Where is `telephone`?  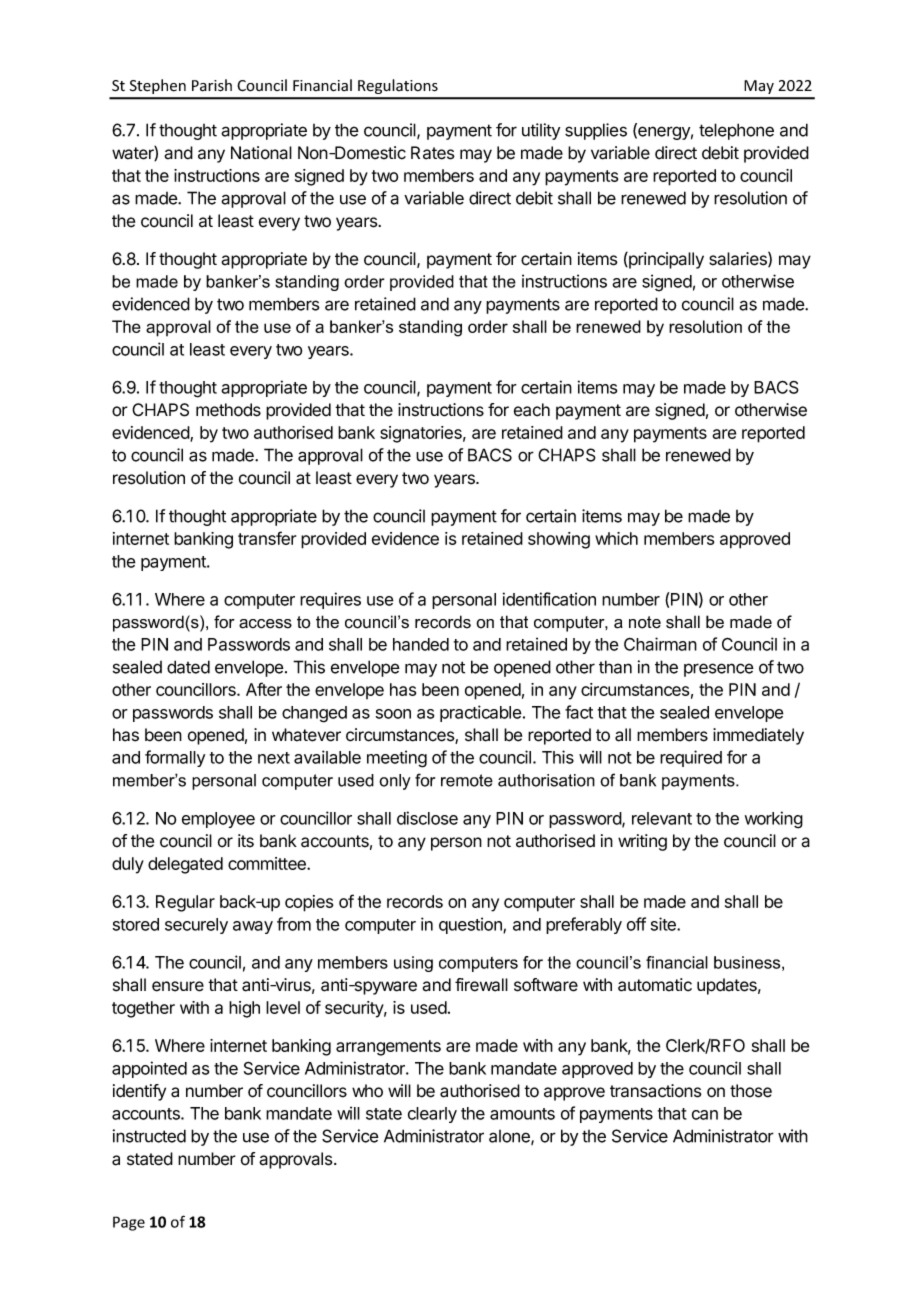 telephone is located at coordinates (736, 131).
